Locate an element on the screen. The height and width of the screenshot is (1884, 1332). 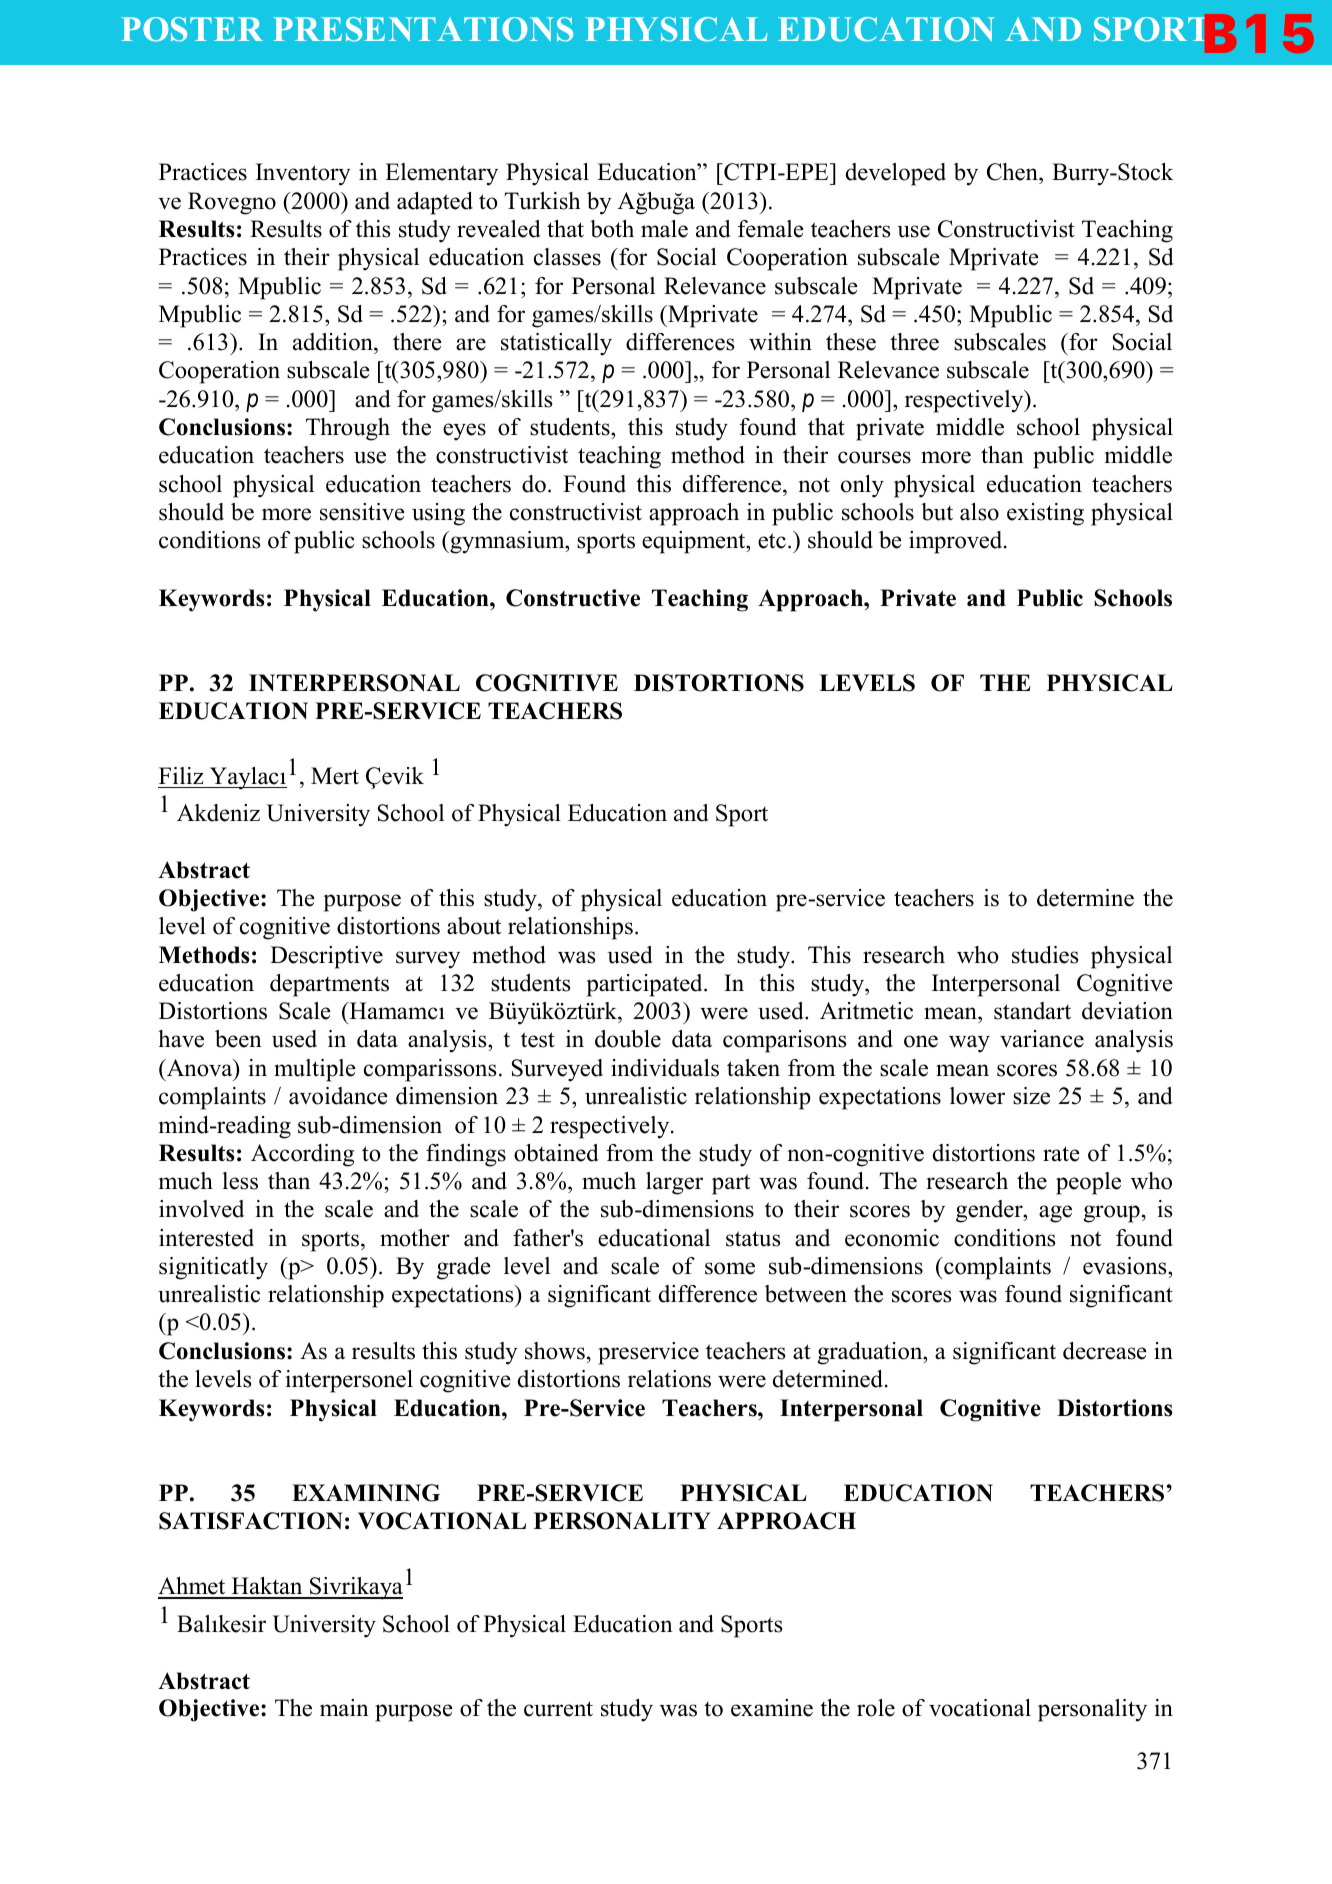
main is located at coordinates (344, 1707).
